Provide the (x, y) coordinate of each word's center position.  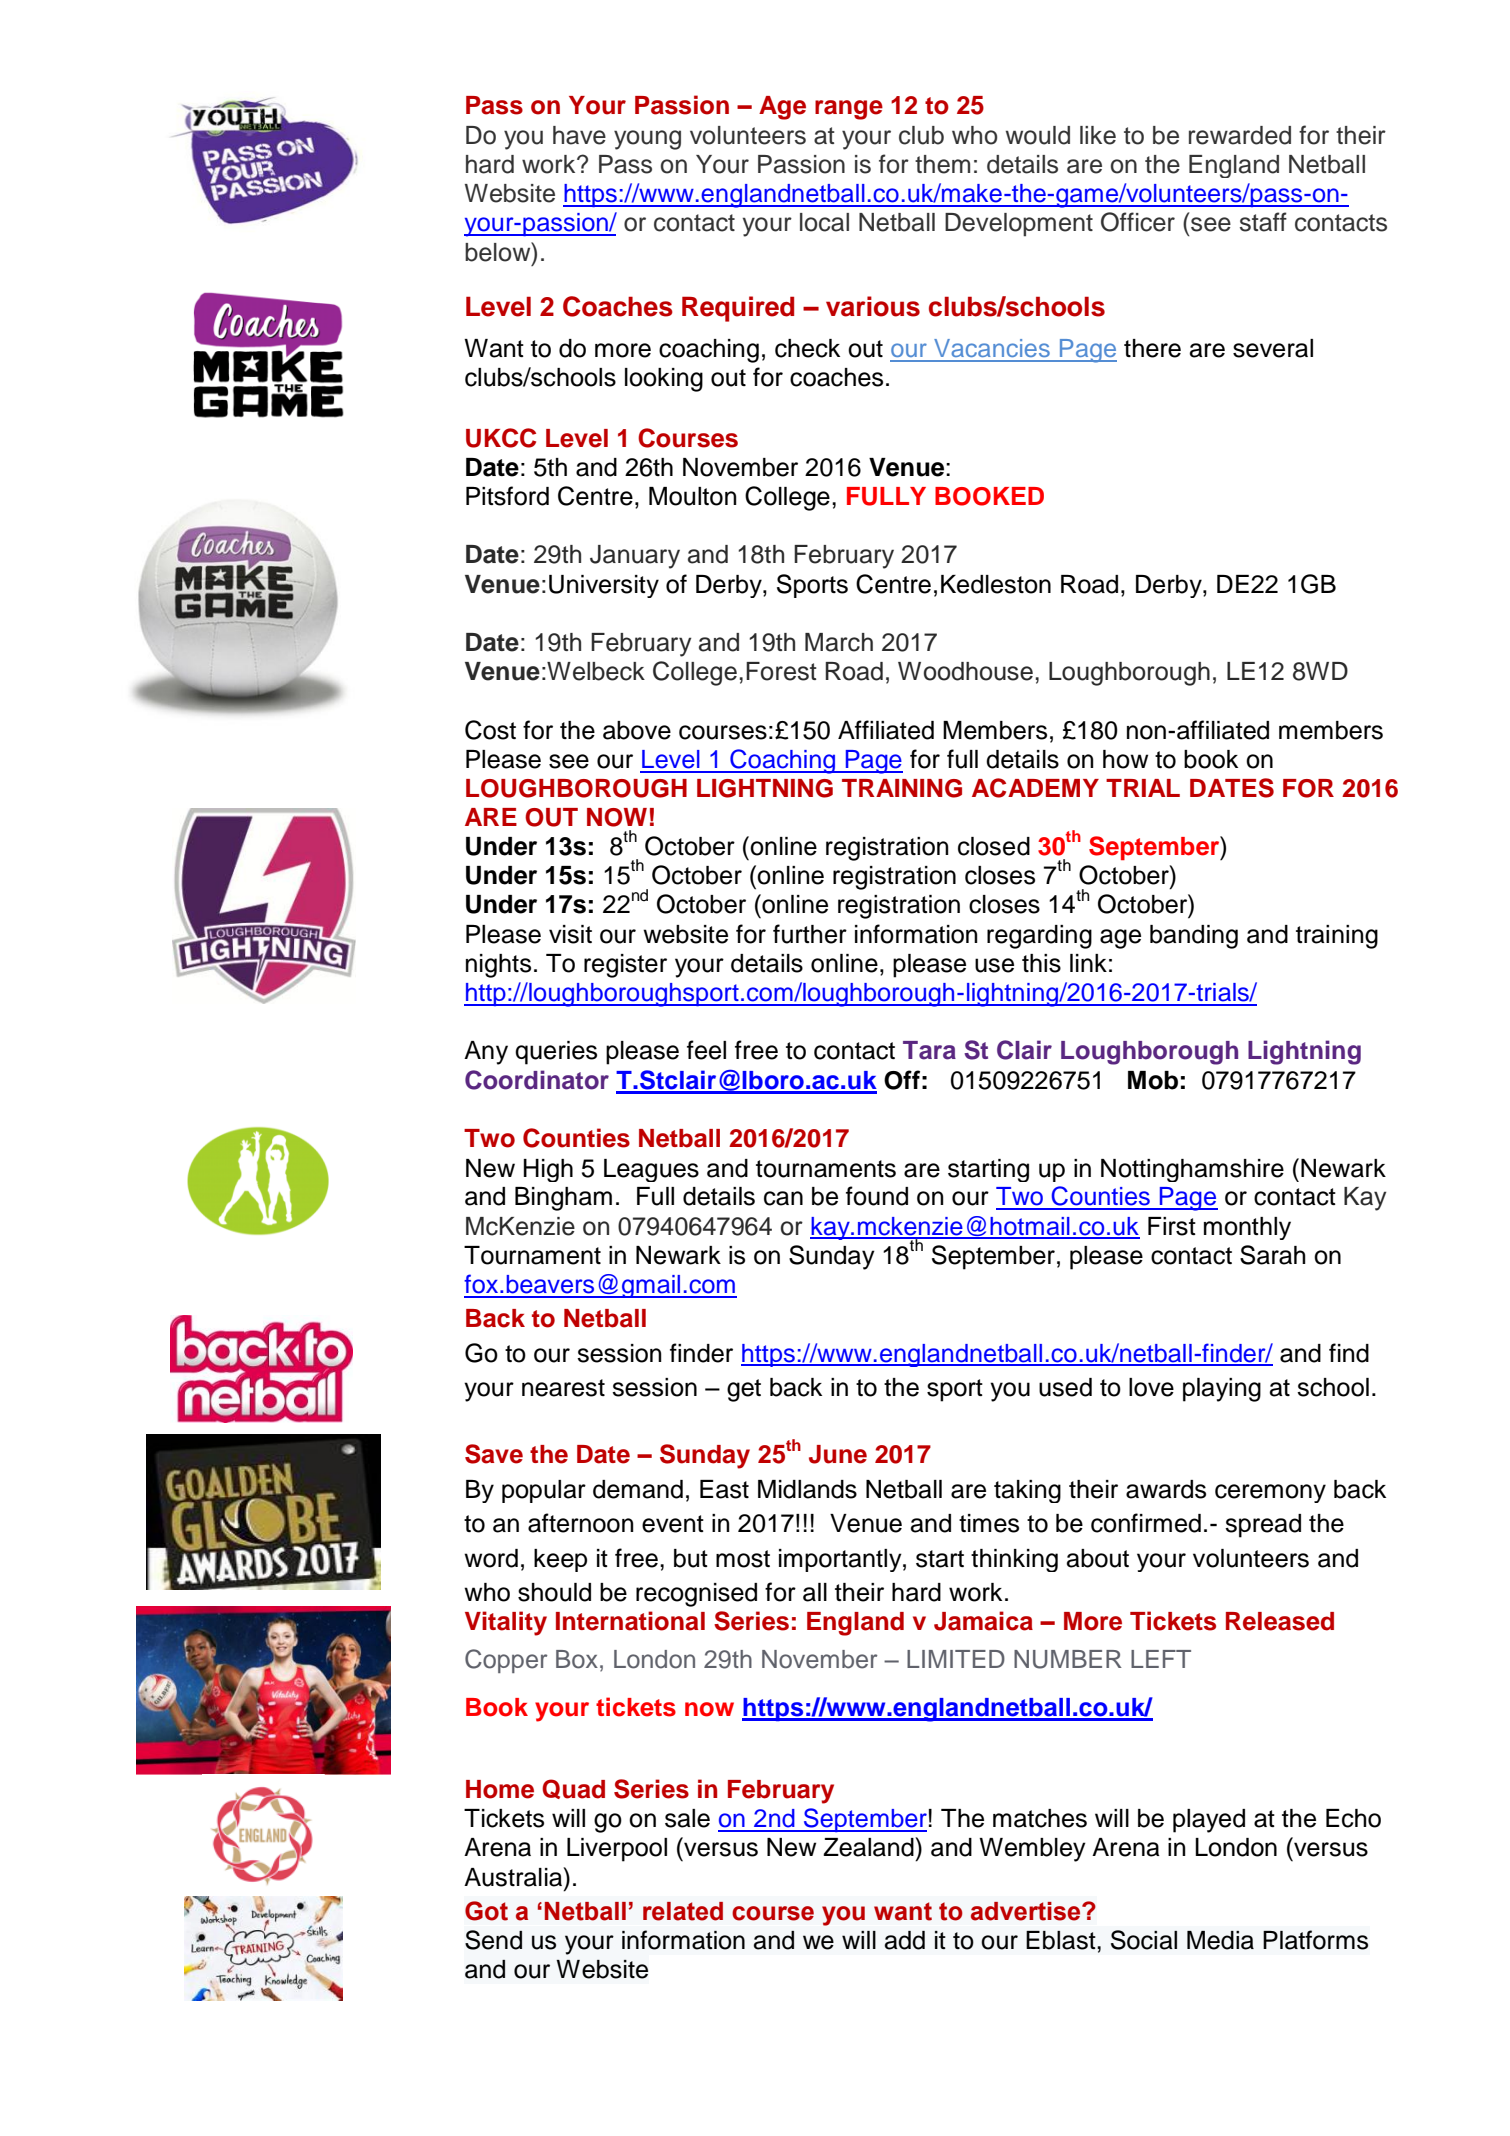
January (635, 557)
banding (1194, 937)
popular (544, 1491)
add (905, 1940)
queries (556, 1053)
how (1125, 759)
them (942, 164)
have (579, 135)
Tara (929, 1050)
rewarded (1240, 135)
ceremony (1270, 1493)
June (838, 1454)
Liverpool (617, 1850)
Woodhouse (965, 671)
